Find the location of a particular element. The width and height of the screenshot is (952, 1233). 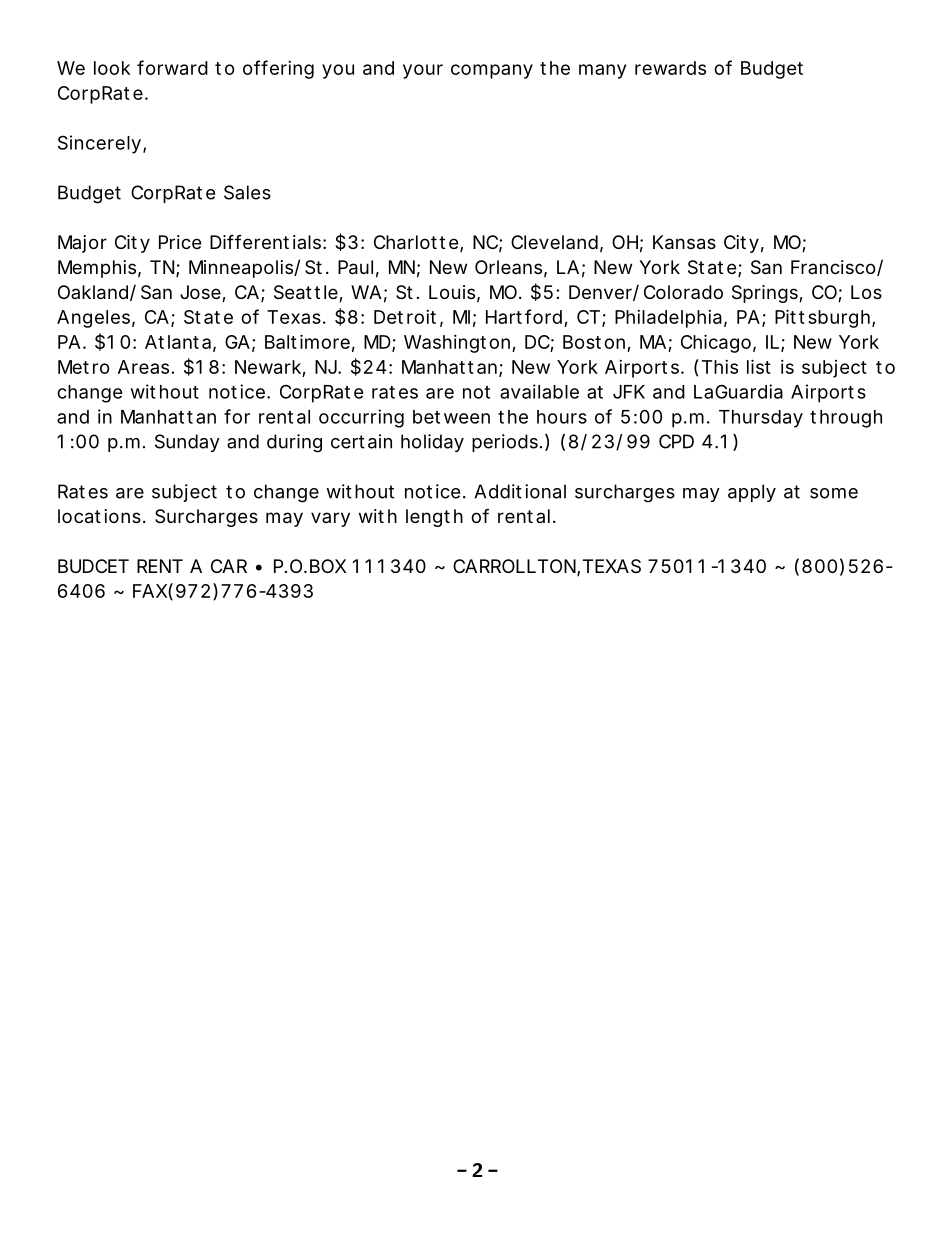

Kansas is located at coordinates (684, 242).
